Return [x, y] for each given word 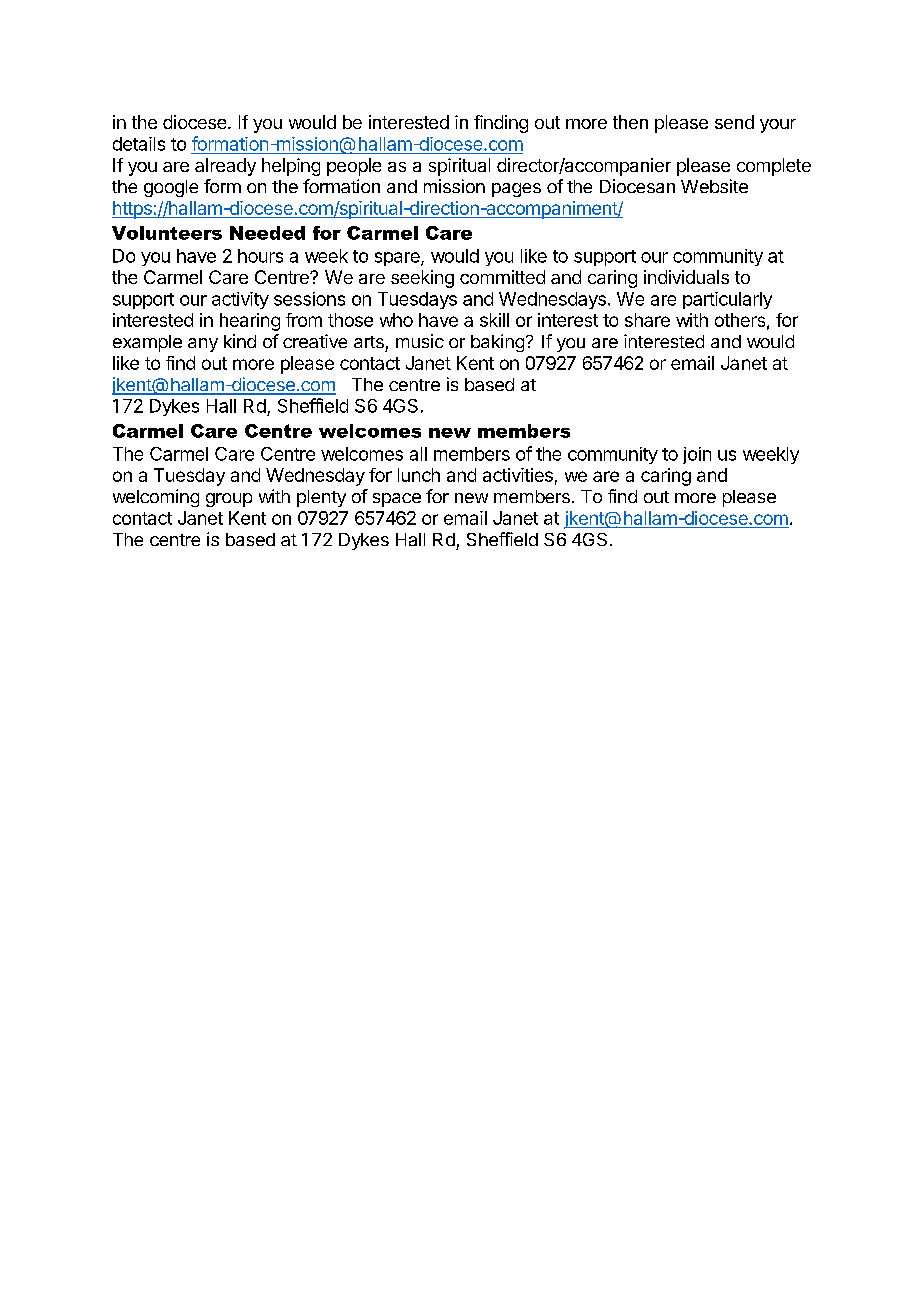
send [734, 122]
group [229, 500]
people [354, 167]
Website [714, 186]
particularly [727, 300]
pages [516, 190]
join [697, 455]
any [203, 345]
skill [494, 320]
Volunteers [167, 233]
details [139, 144]
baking [497, 343]
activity [240, 300]
